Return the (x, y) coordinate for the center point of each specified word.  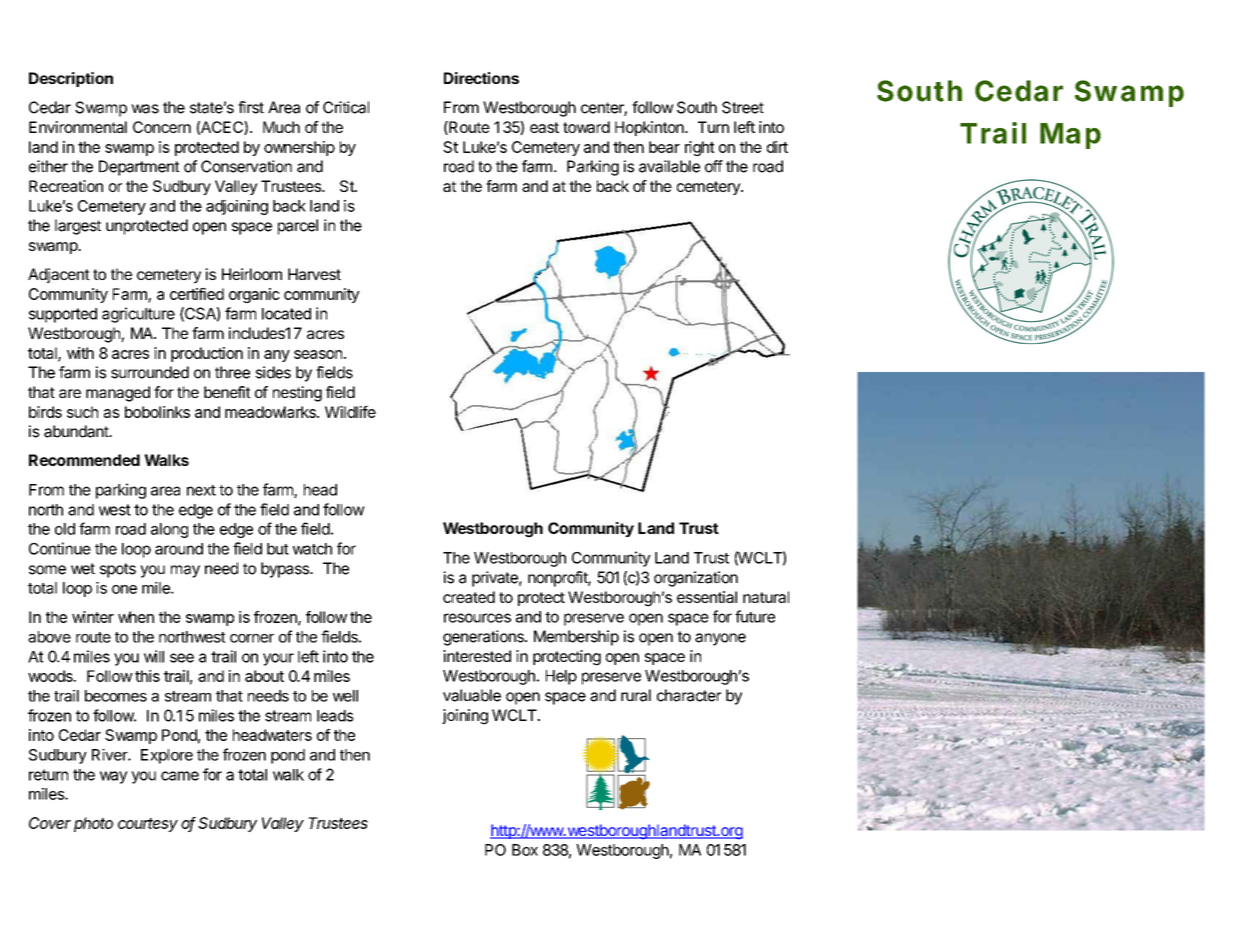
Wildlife (350, 412)
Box (525, 850)
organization (696, 579)
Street (743, 107)
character (689, 695)
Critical (346, 107)
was (145, 109)
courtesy (148, 825)
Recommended (84, 460)
